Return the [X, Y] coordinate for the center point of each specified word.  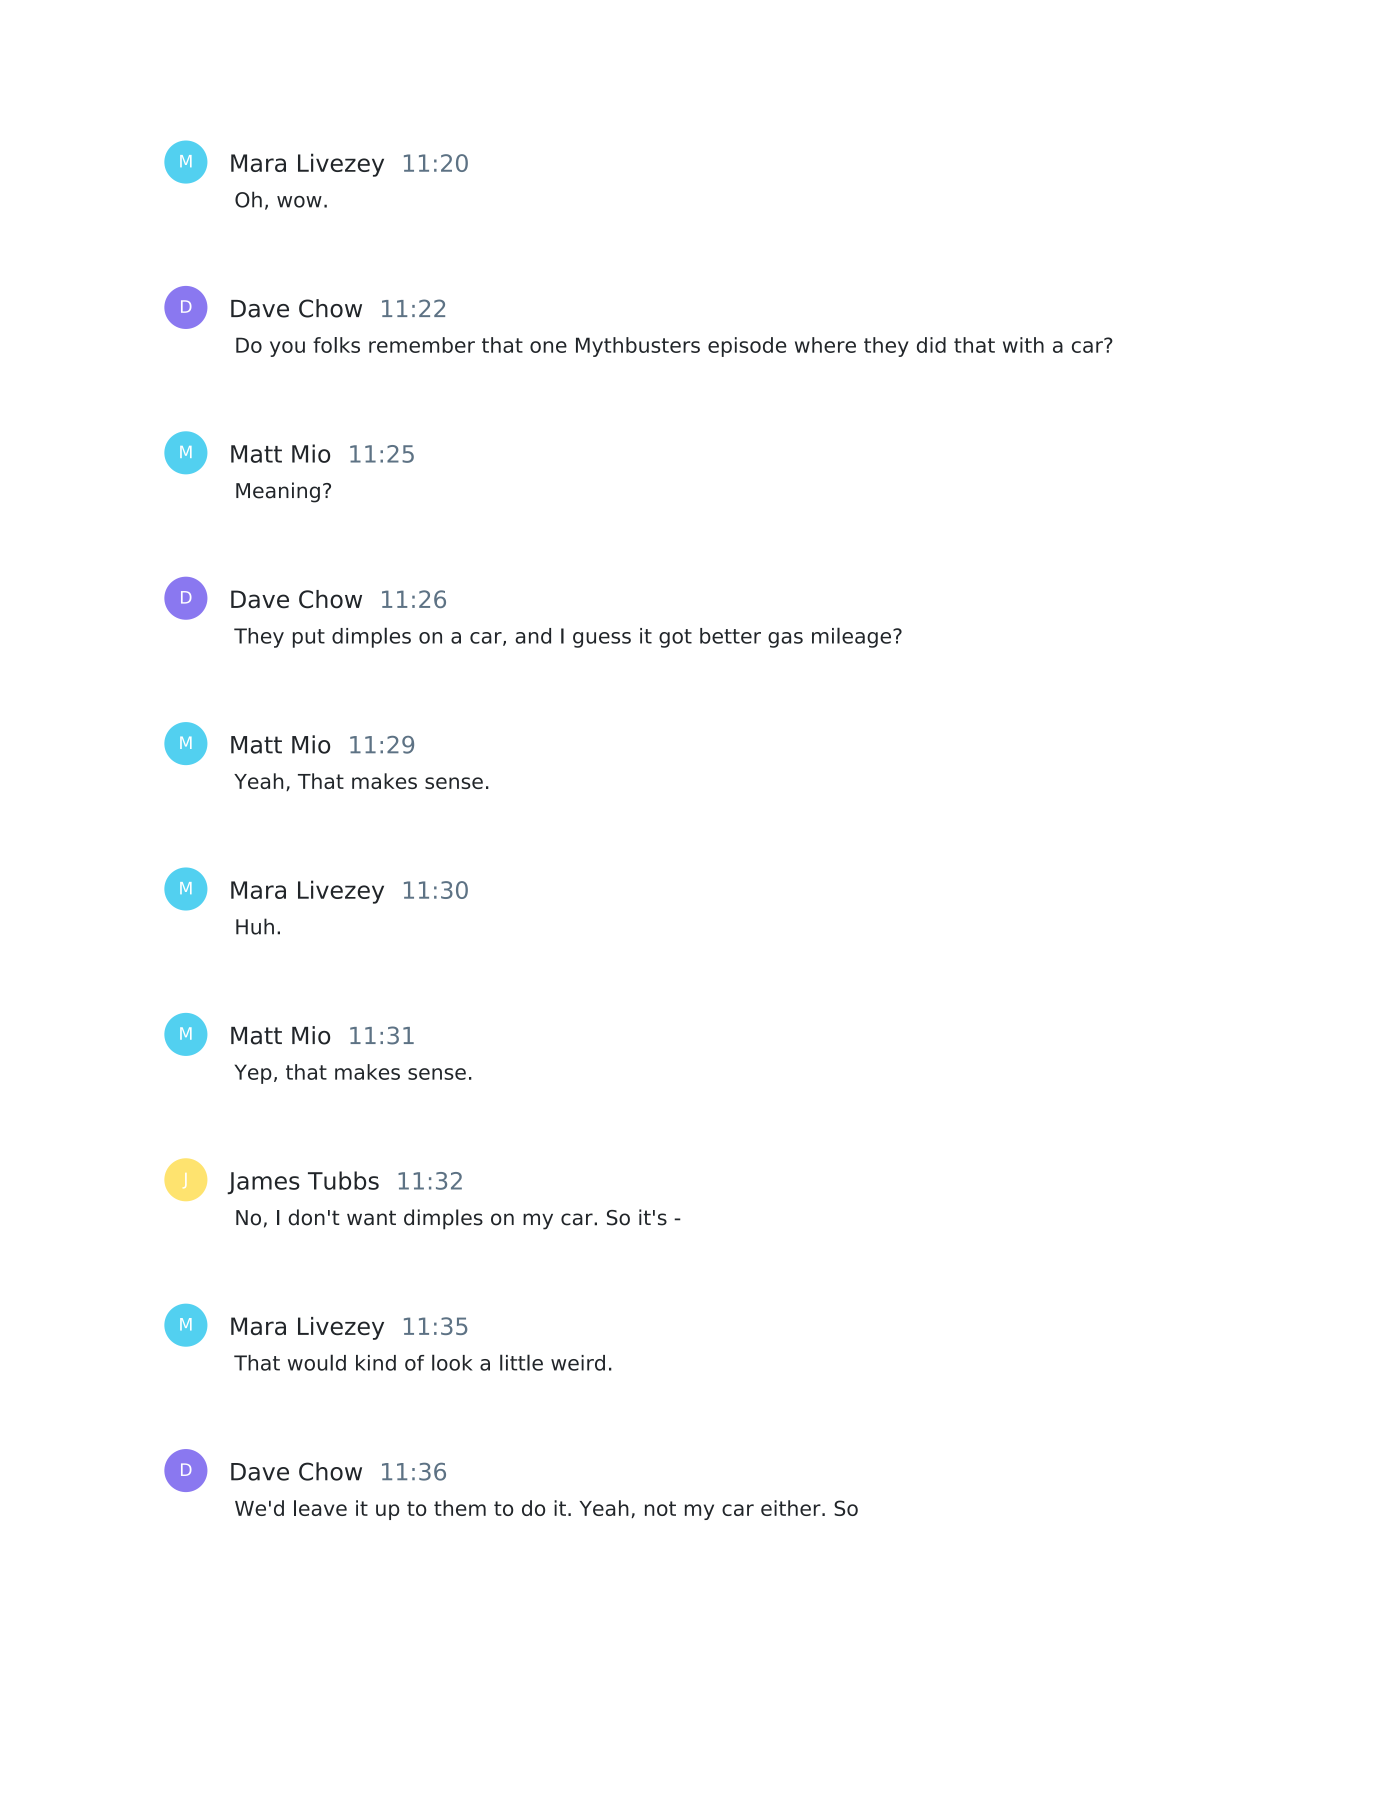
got [675, 638]
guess [602, 640]
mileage [853, 637]
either [792, 1508]
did [931, 345]
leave [320, 1508]
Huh [255, 926]
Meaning [278, 492]
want [371, 1218]
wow [299, 202]
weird [578, 1363]
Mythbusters [638, 347]
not [660, 1508]
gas [785, 640]
